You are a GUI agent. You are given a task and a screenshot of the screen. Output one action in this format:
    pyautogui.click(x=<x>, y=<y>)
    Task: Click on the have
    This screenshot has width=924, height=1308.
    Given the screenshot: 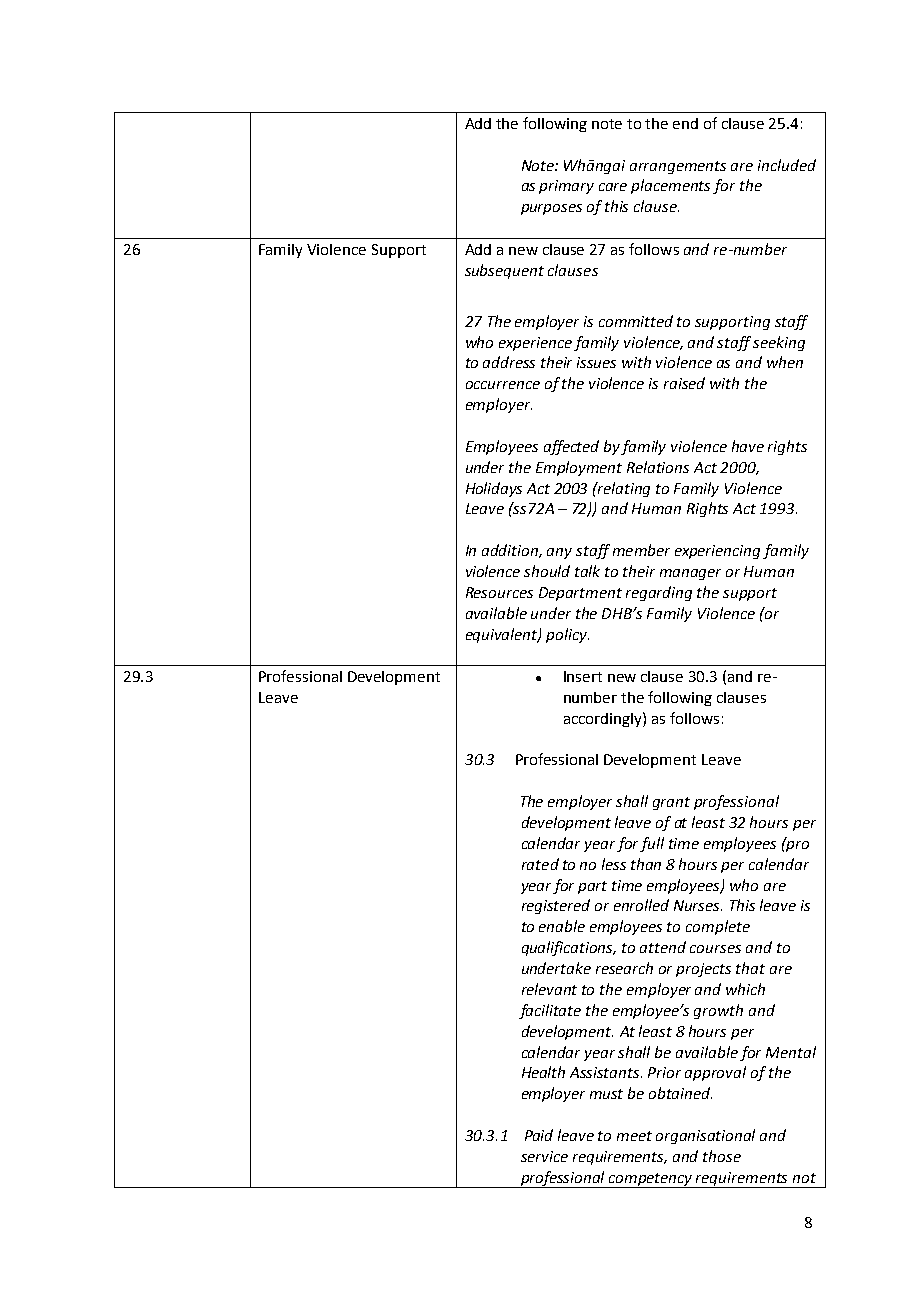 What is the action you would take?
    pyautogui.click(x=748, y=446)
